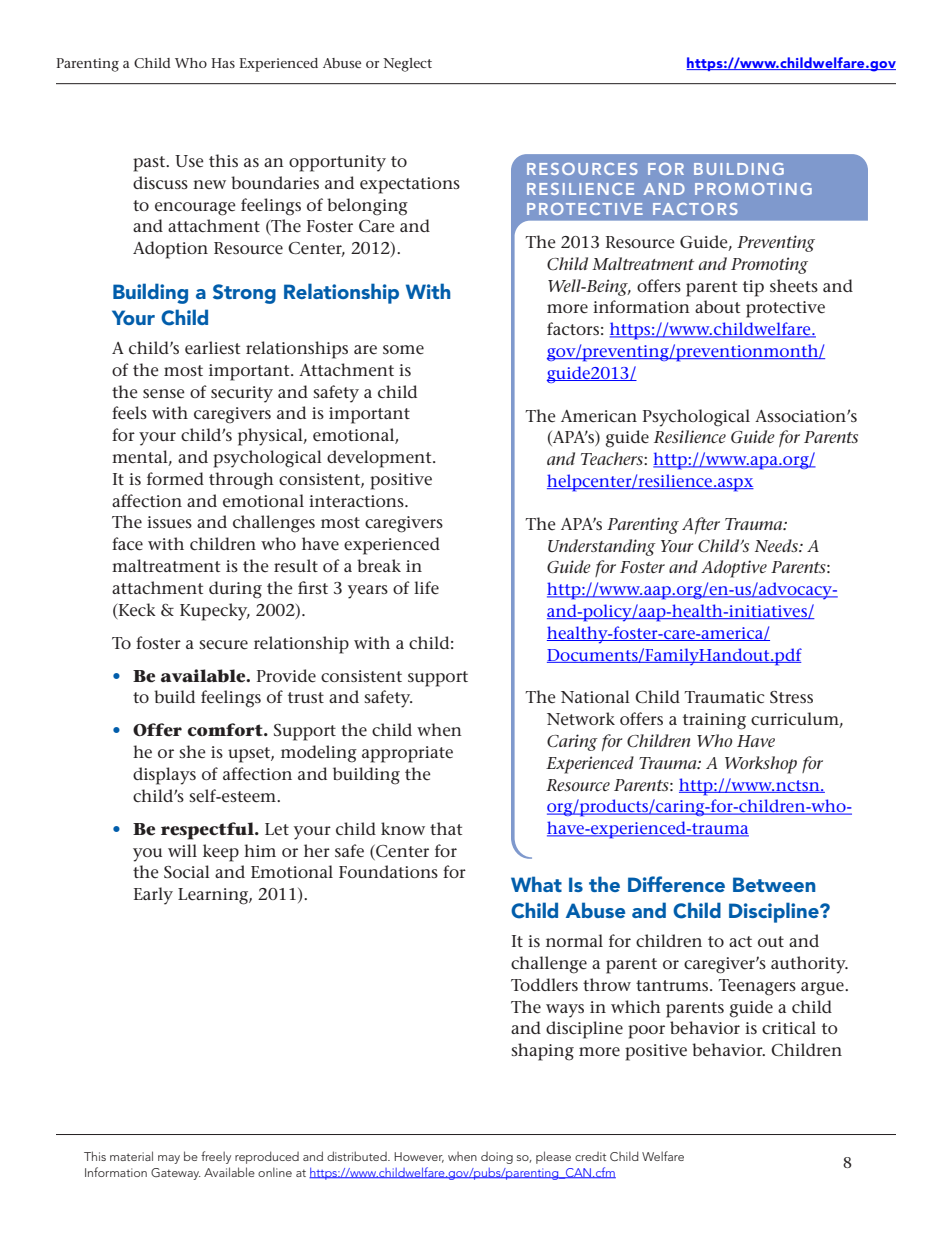 The width and height of the screenshot is (952, 1233). What do you see at coordinates (753, 288) in the screenshot?
I see `tip` at bounding box center [753, 288].
